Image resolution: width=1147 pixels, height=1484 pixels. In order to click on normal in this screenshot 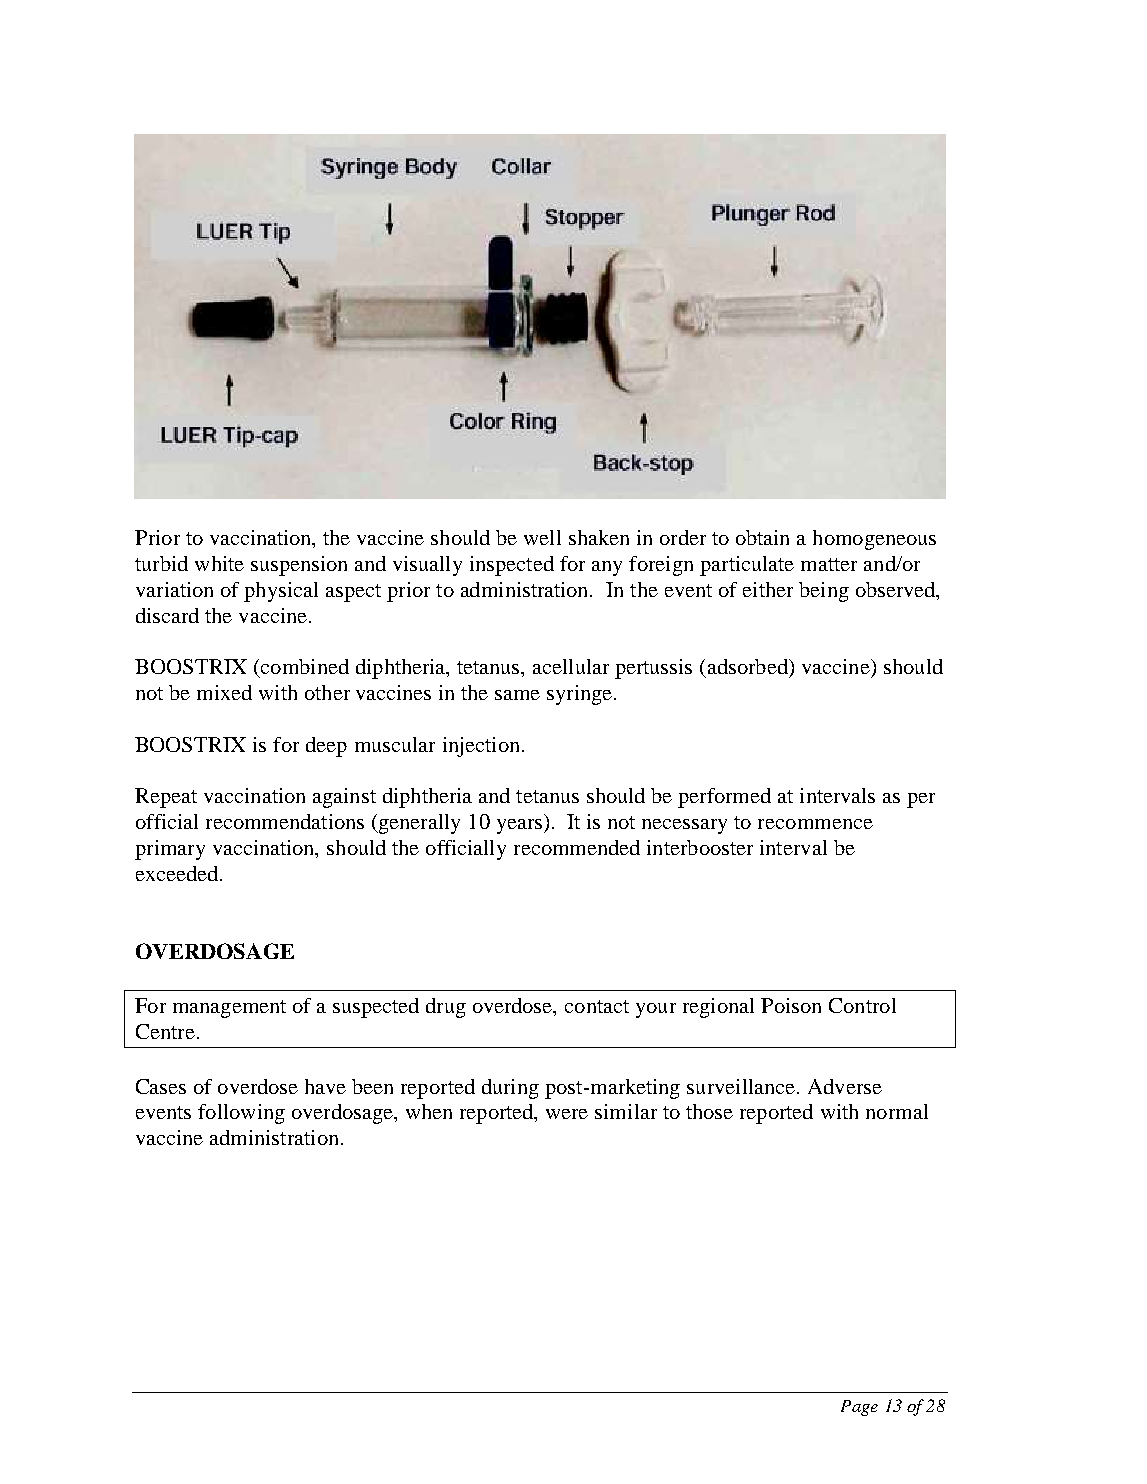, I will do `click(897, 1111)`.
